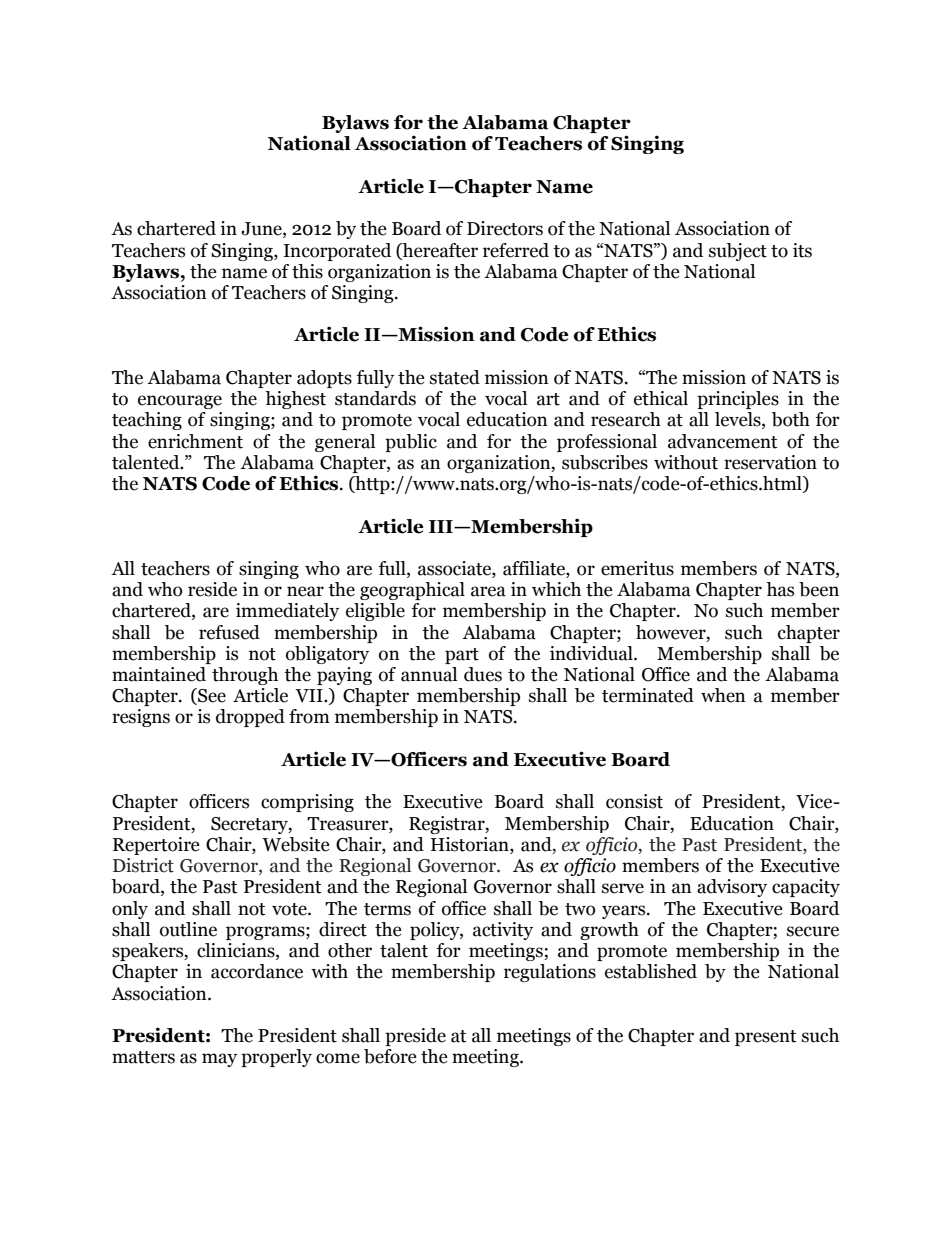 This screenshot has height=1233, width=952. Describe the element at coordinates (229, 632) in the screenshot. I see `refused` at that location.
